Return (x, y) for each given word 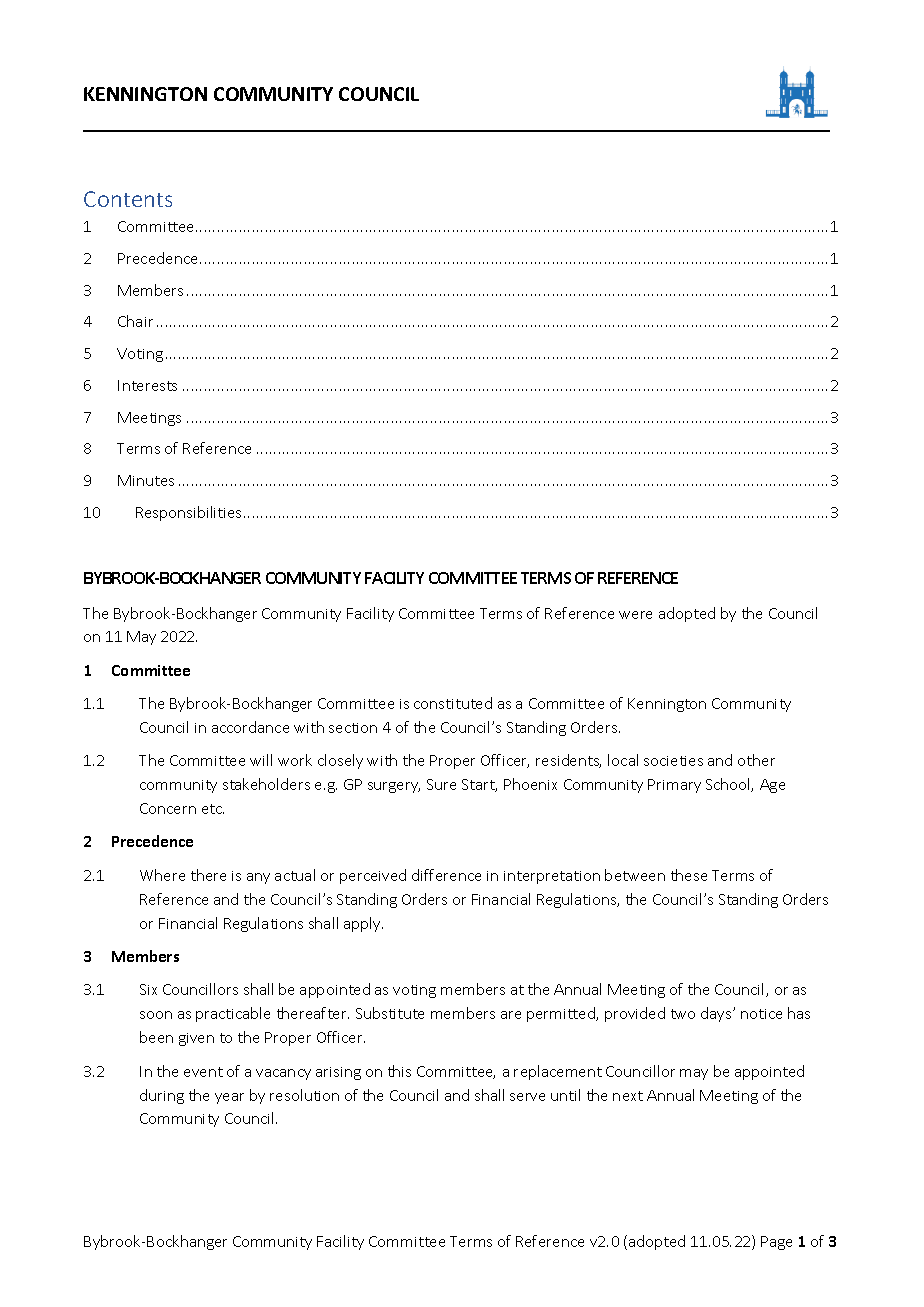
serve (527, 1097)
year (229, 1098)
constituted (453, 703)
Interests (147, 385)
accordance (250, 727)
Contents (128, 199)
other (756, 760)
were (635, 615)
